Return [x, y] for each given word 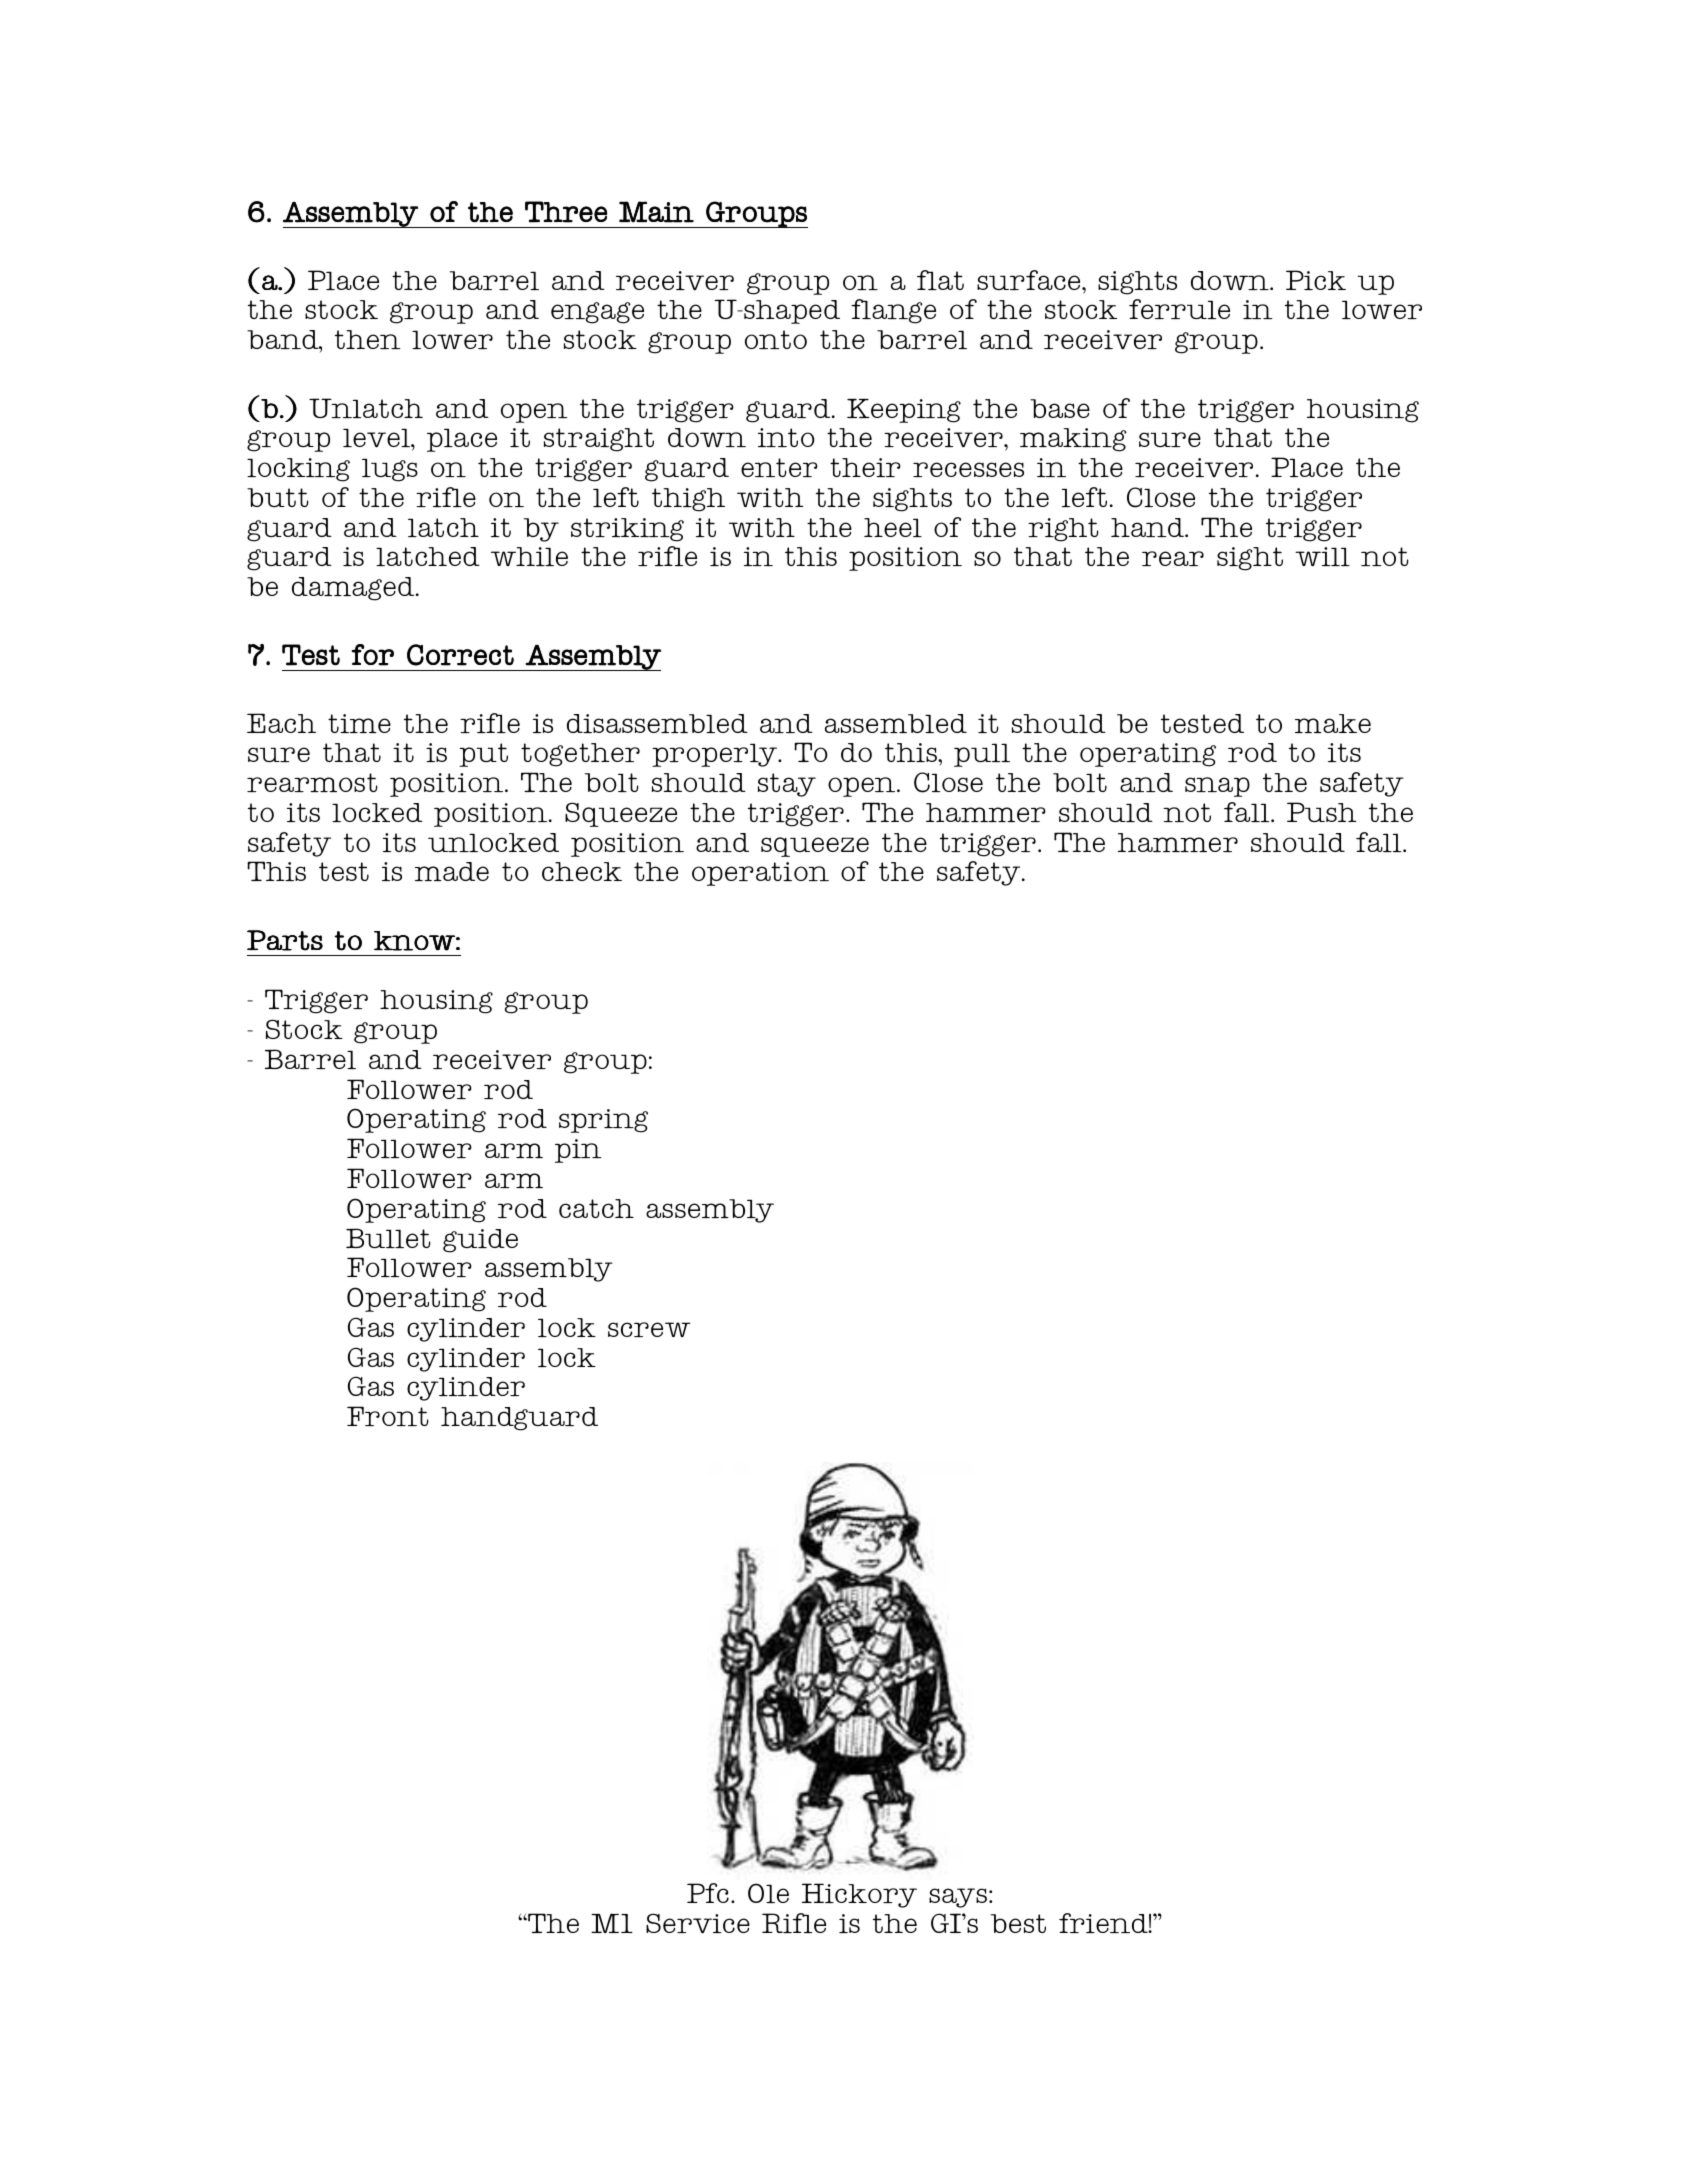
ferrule [1179, 309]
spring [603, 1121]
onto [776, 339]
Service [698, 1923]
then [368, 339]
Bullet [388, 1238]
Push [1321, 812]
